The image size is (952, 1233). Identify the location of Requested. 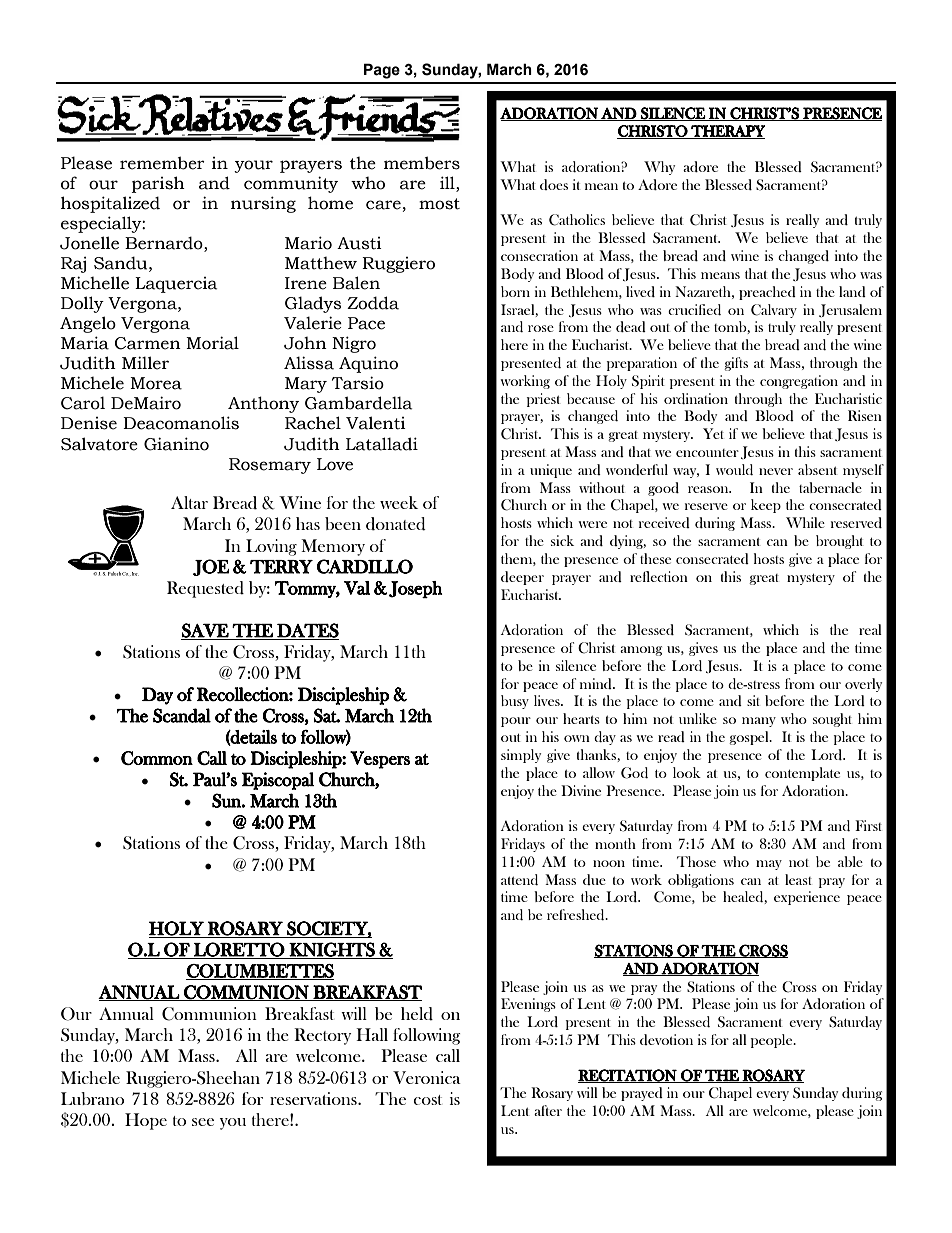
(205, 589).
